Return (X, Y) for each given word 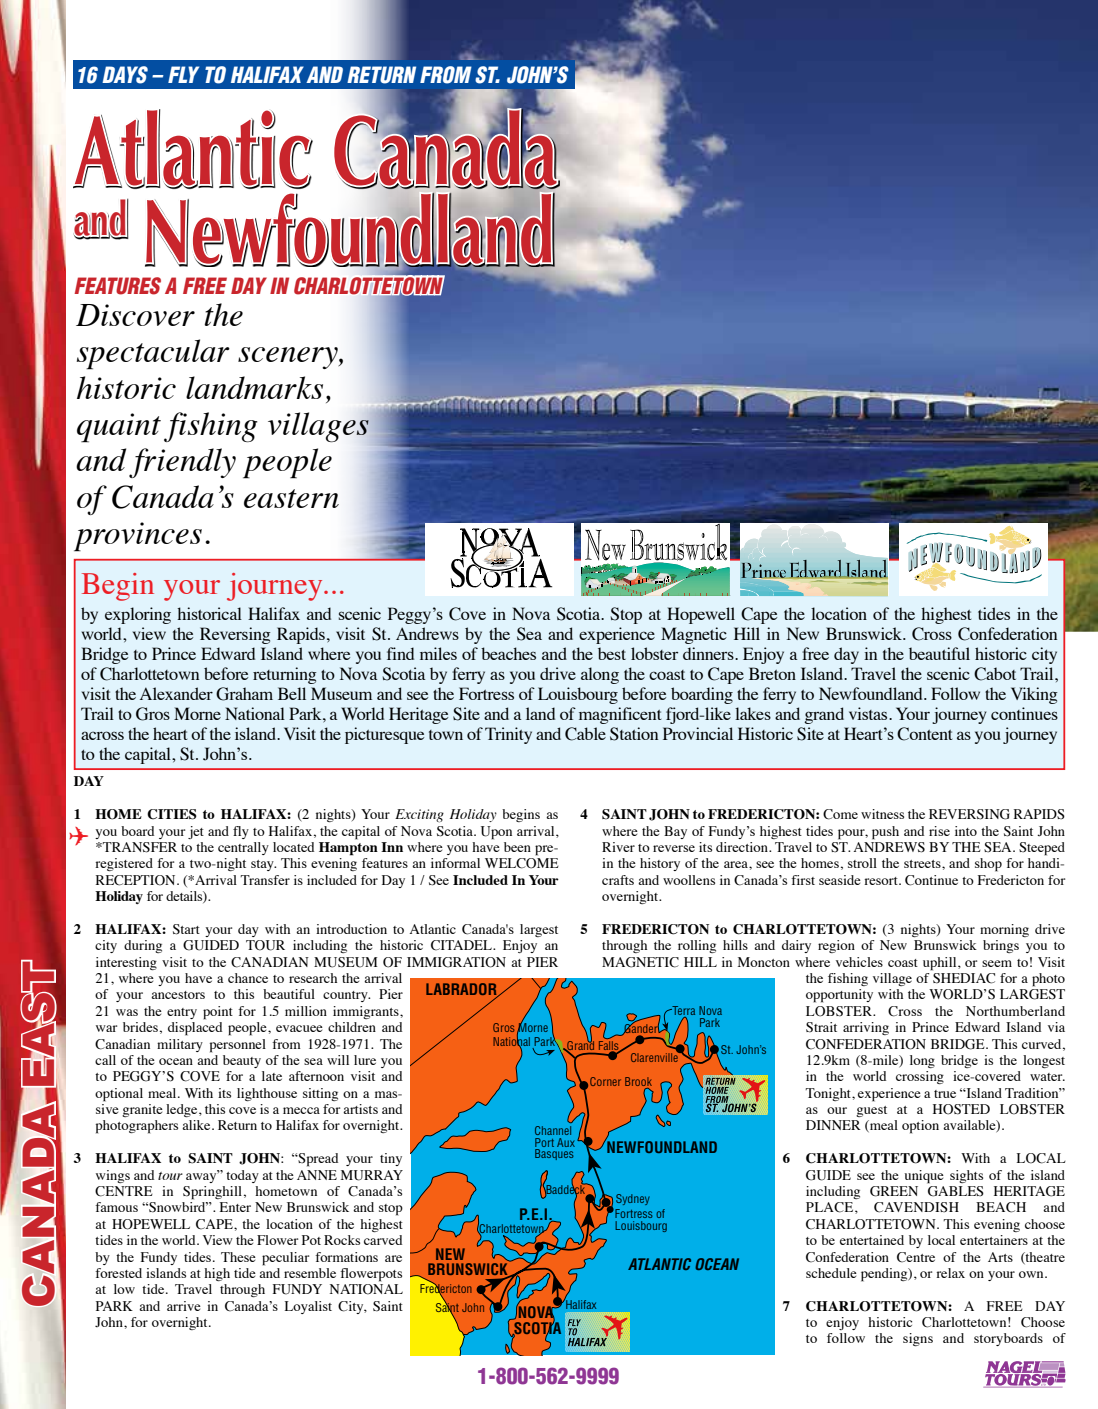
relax (950, 1273)
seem (997, 963)
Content (924, 734)
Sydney (633, 1199)
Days (125, 75)
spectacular (153, 354)
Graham (244, 694)
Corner (605, 1081)
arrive (184, 1306)
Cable (585, 734)
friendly (182, 463)
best (612, 653)
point (218, 1013)
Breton (772, 673)
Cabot (995, 674)
